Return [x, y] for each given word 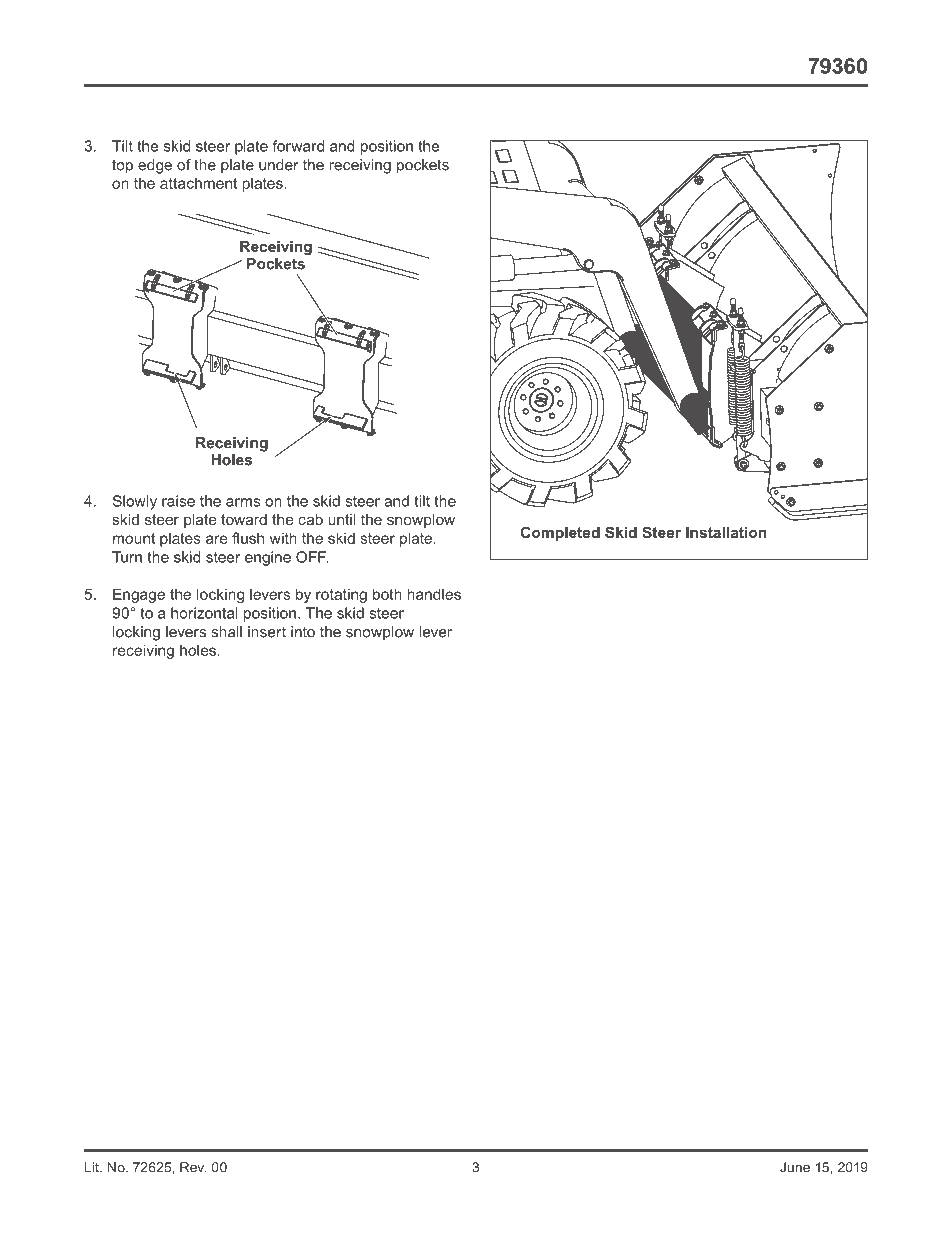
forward [298, 146]
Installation [726, 532]
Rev [193, 1167]
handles [434, 594]
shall [226, 632]
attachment [198, 183]
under [278, 165]
